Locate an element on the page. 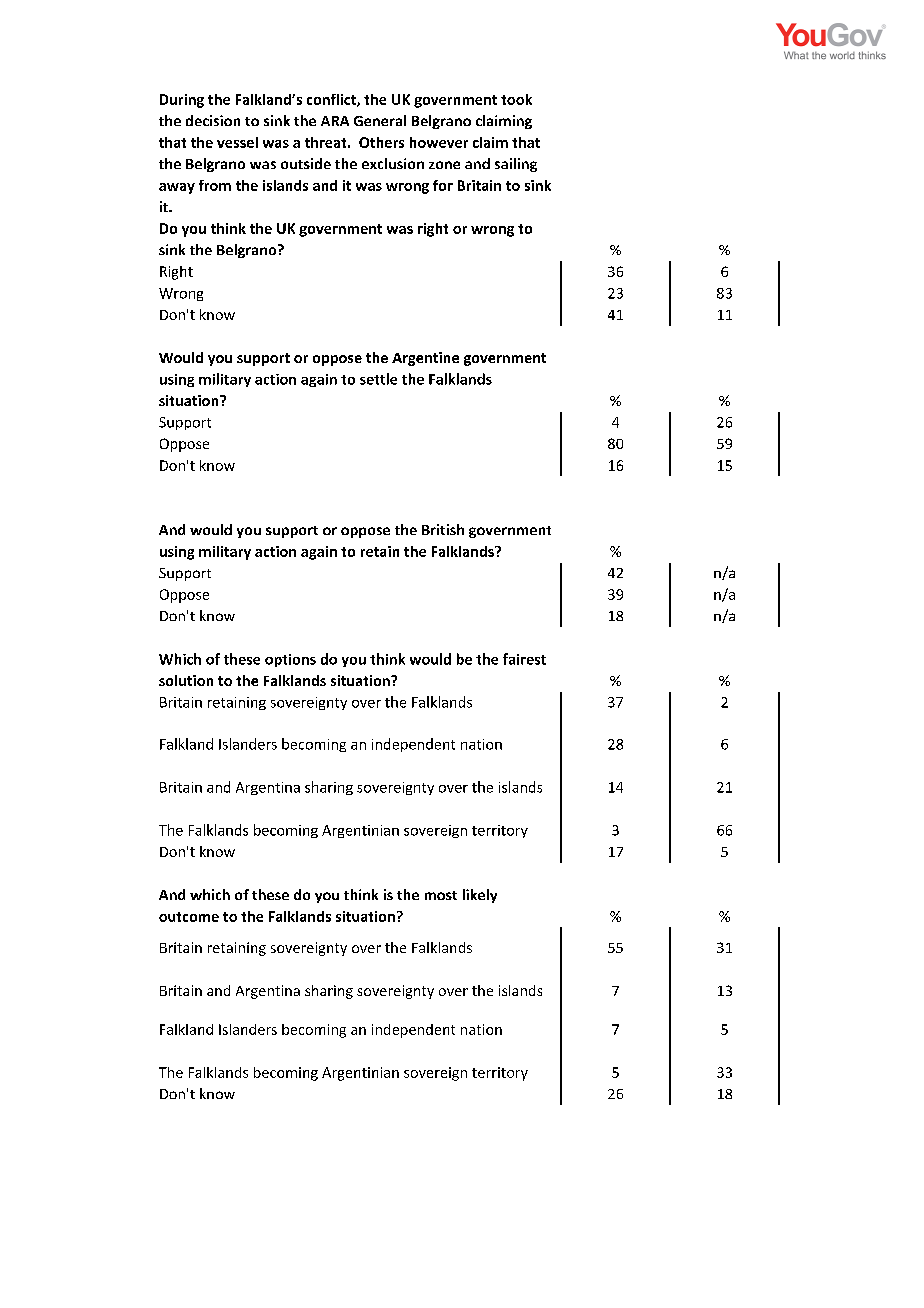 The width and height of the page is (924, 1308). outcome is located at coordinates (189, 917).
